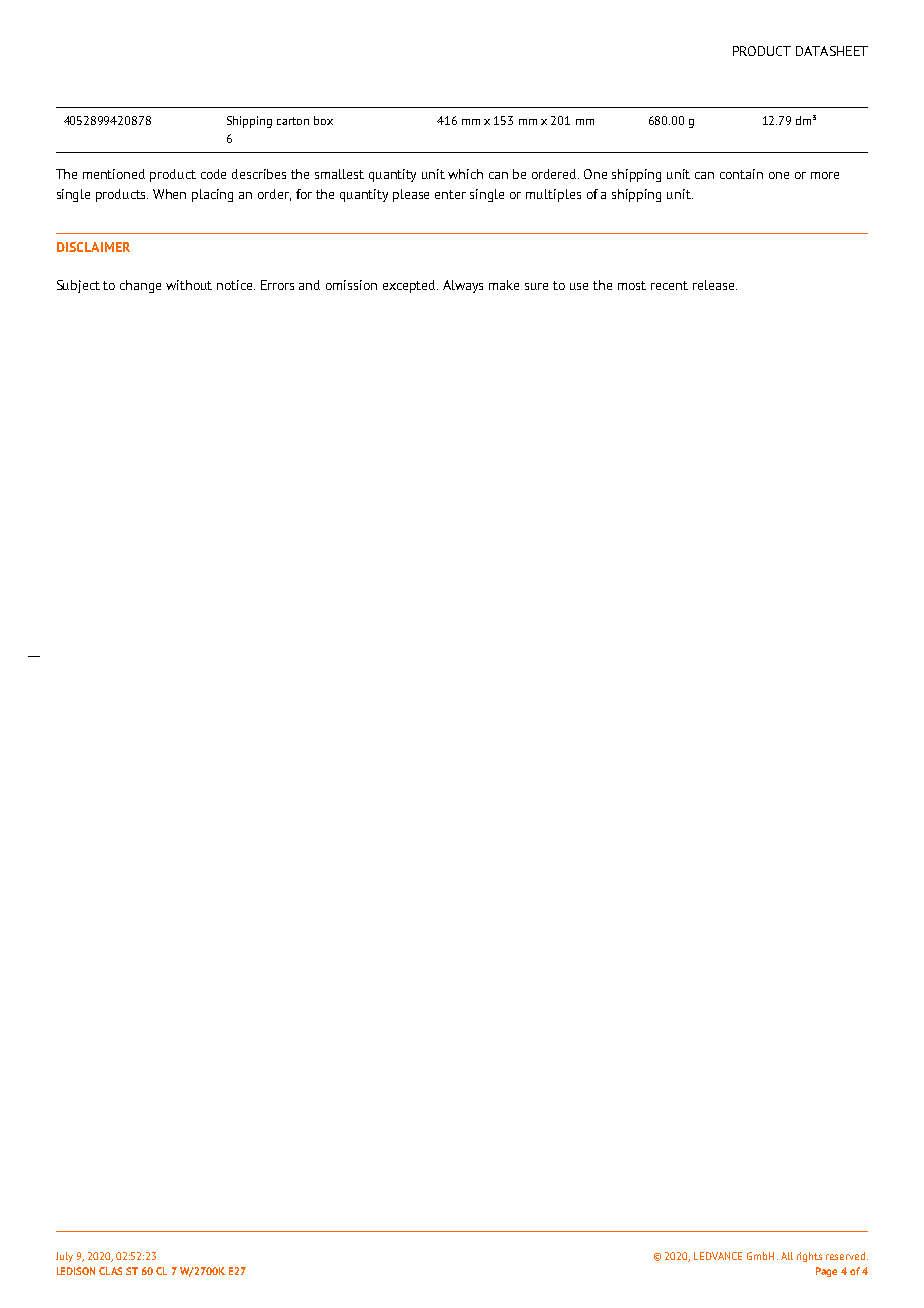 This screenshot has height=1308, width=924. I want to click on Page, so click(826, 1272).
